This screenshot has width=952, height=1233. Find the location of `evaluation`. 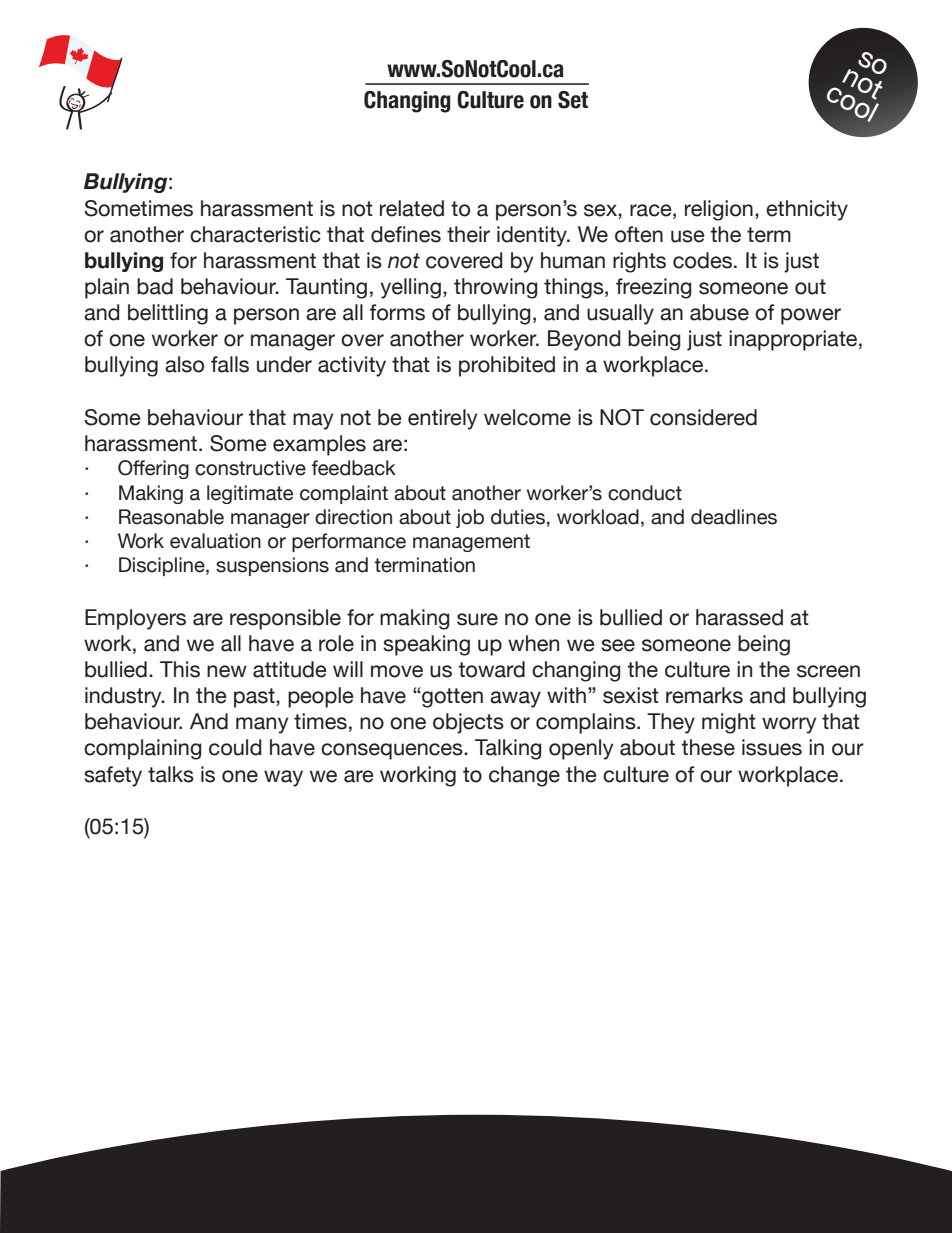

evaluation is located at coordinates (215, 541).
